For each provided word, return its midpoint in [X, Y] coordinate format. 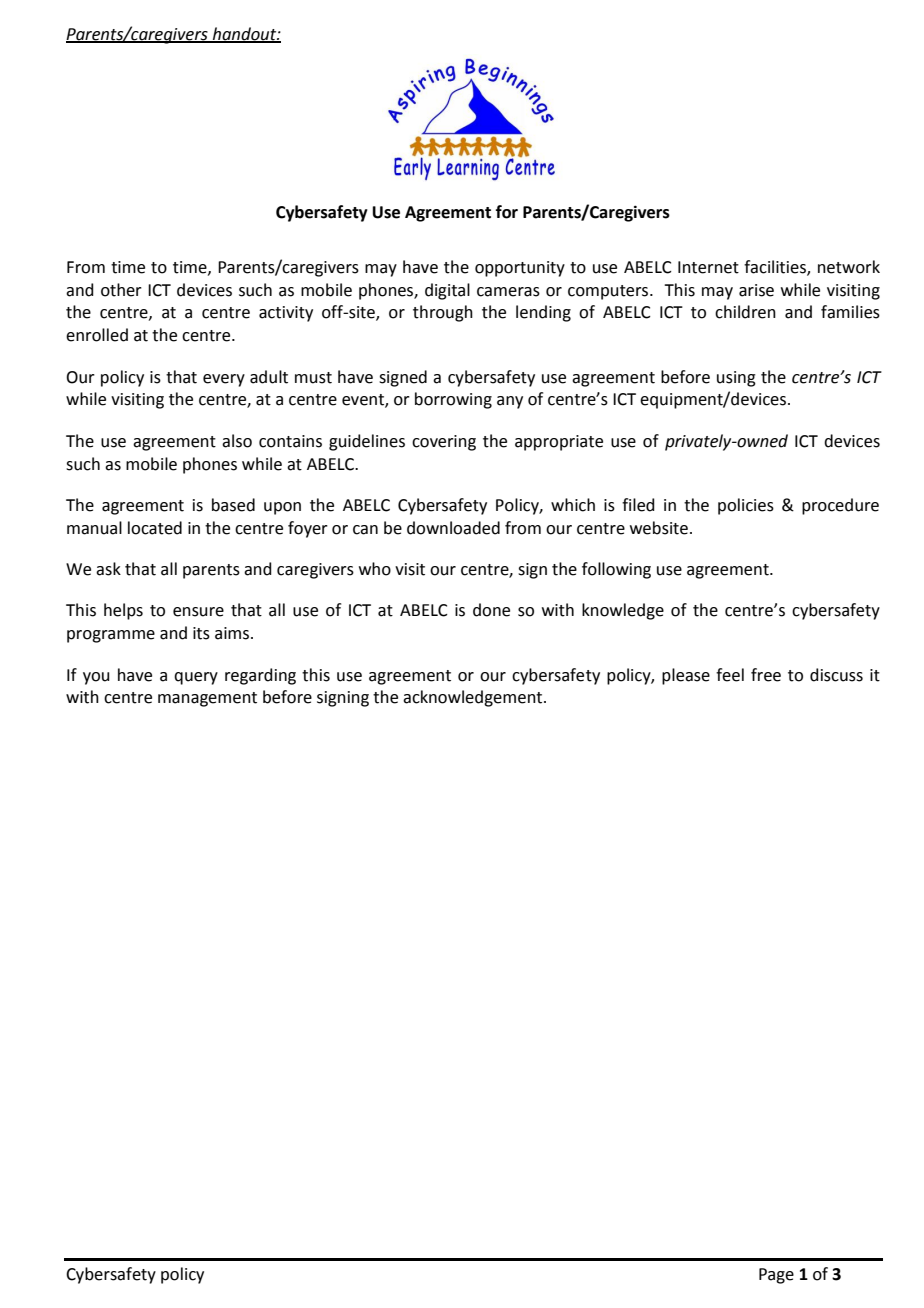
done [491, 610]
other [121, 290]
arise [756, 290]
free [766, 675]
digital [447, 291]
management [207, 699]
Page [776, 1276]
